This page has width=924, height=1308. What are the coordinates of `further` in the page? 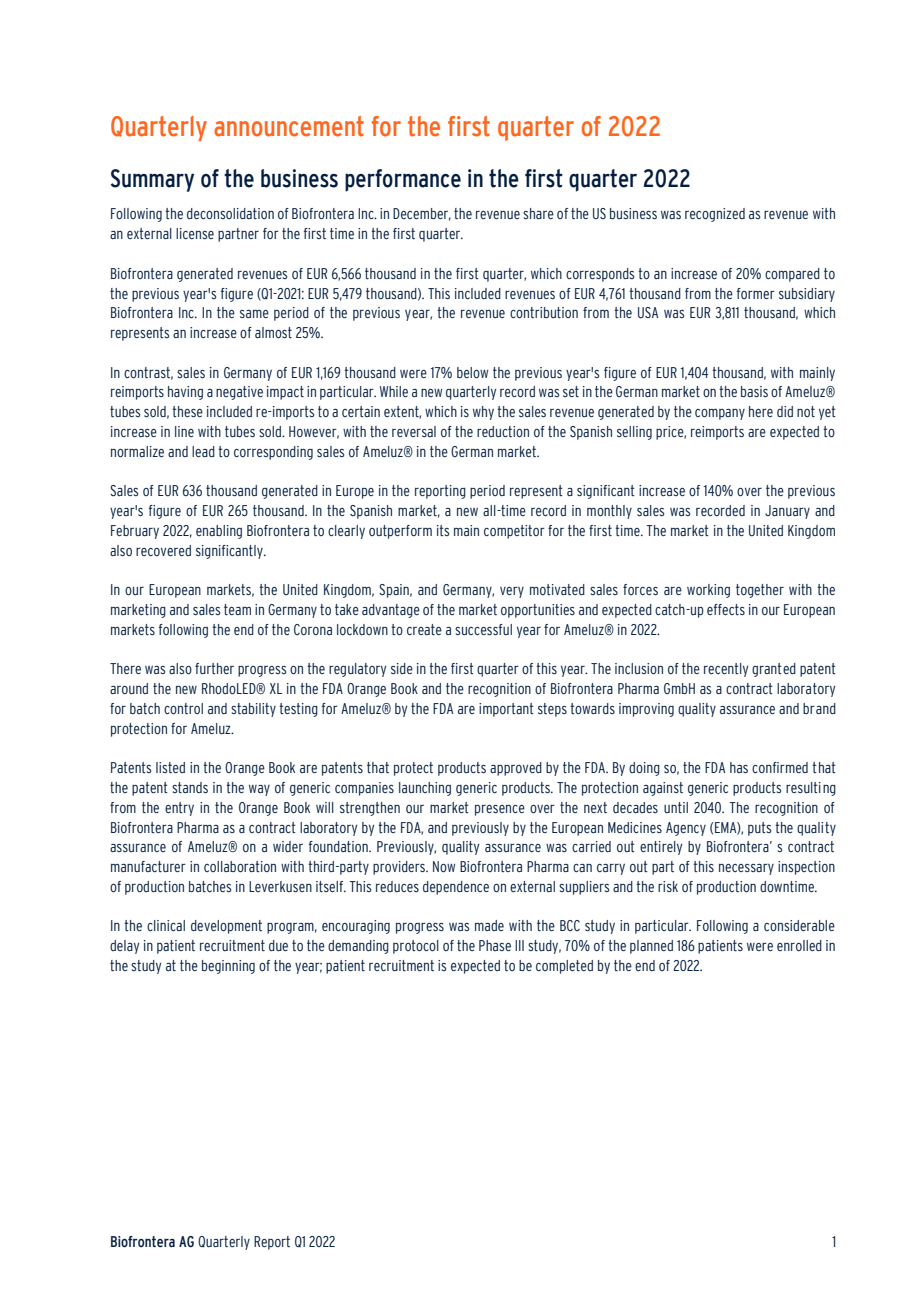 It's located at (214, 669).
